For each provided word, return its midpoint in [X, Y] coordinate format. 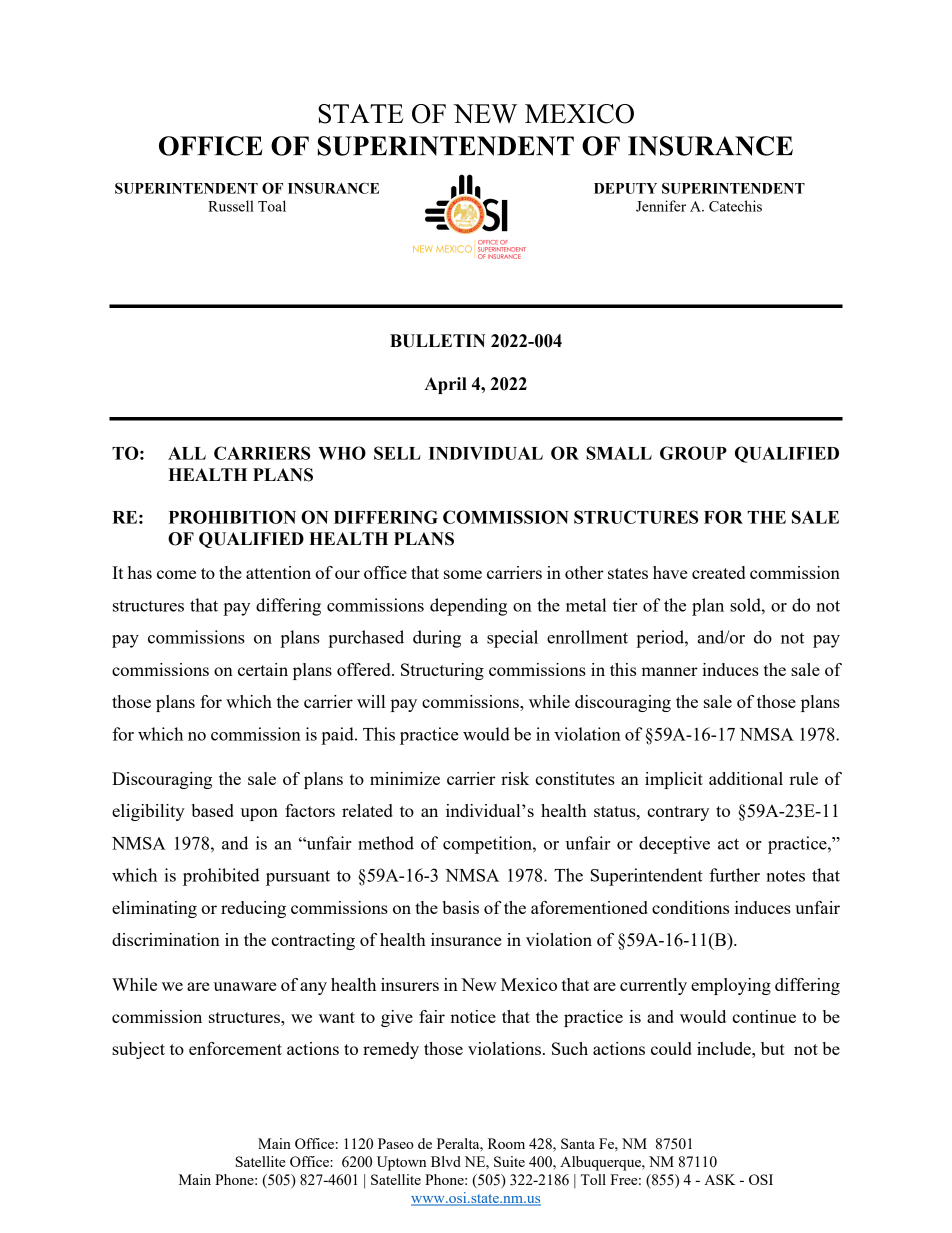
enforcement [235, 1048]
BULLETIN [438, 341]
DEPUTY [625, 188]
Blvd [446, 1161]
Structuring [442, 671]
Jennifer [661, 206]
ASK [720, 1179]
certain [263, 669]
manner [669, 671]
